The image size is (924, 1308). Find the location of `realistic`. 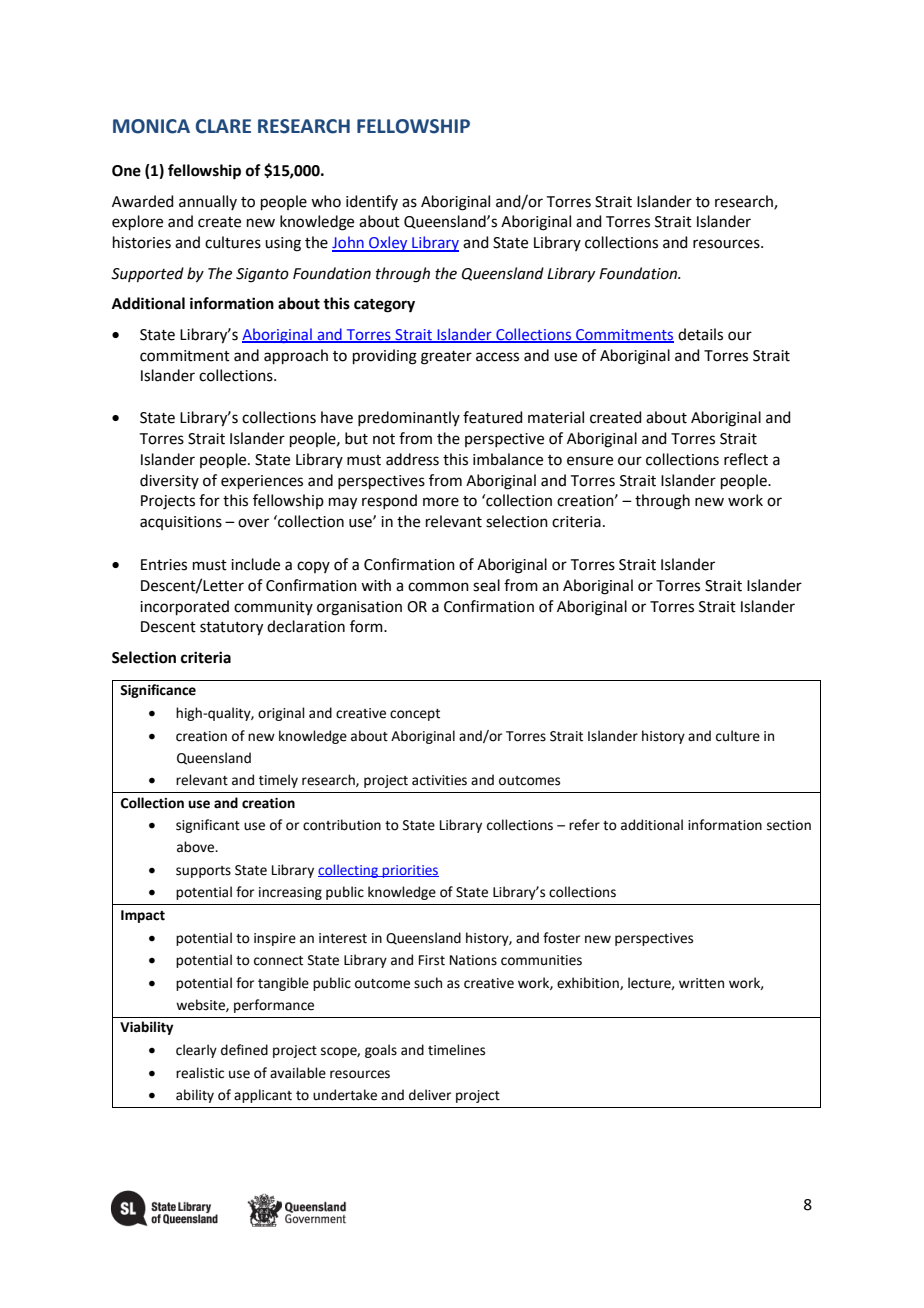

realistic is located at coordinates (200, 1073).
